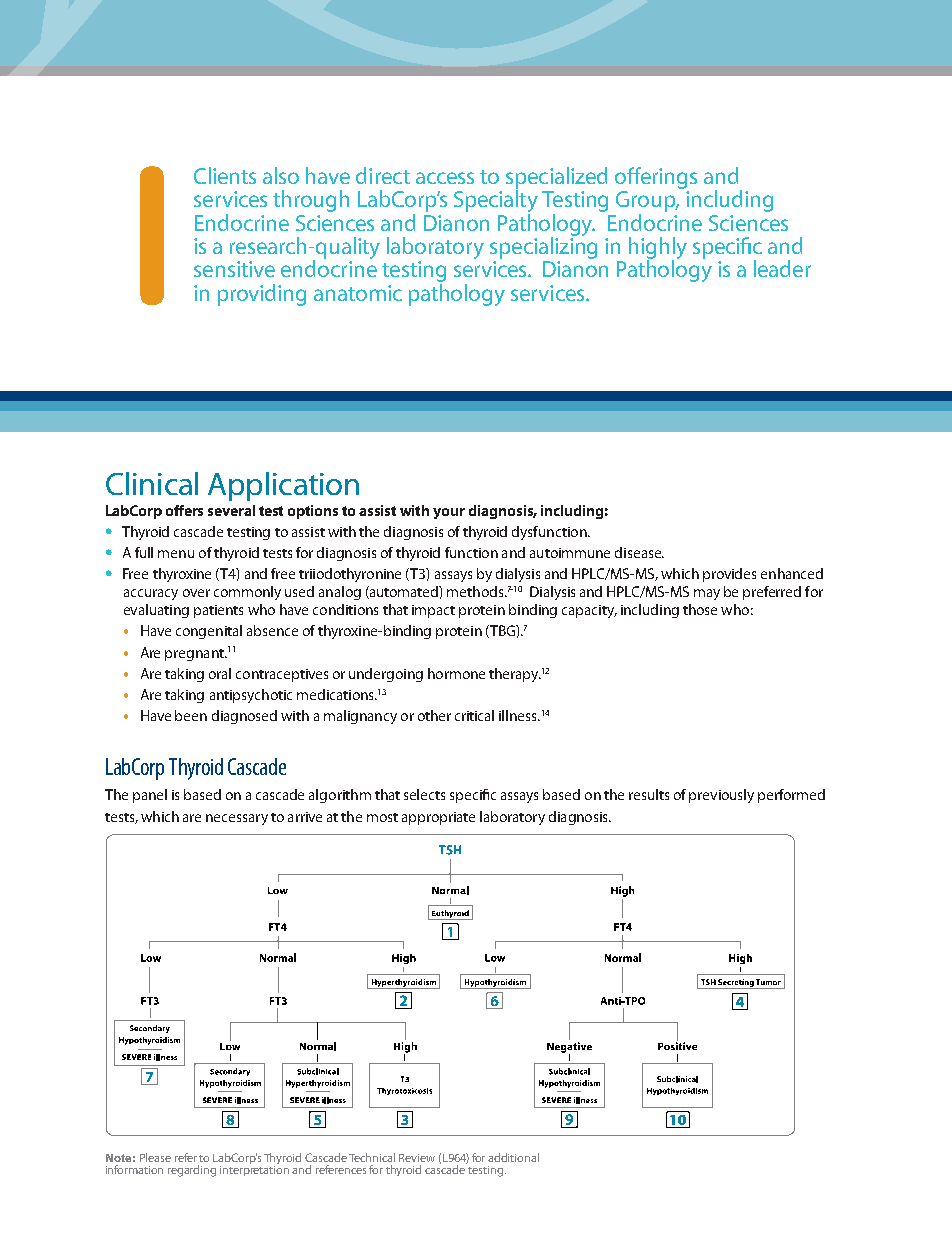  What do you see at coordinates (456, 673) in the page?
I see `hormone` at bounding box center [456, 673].
